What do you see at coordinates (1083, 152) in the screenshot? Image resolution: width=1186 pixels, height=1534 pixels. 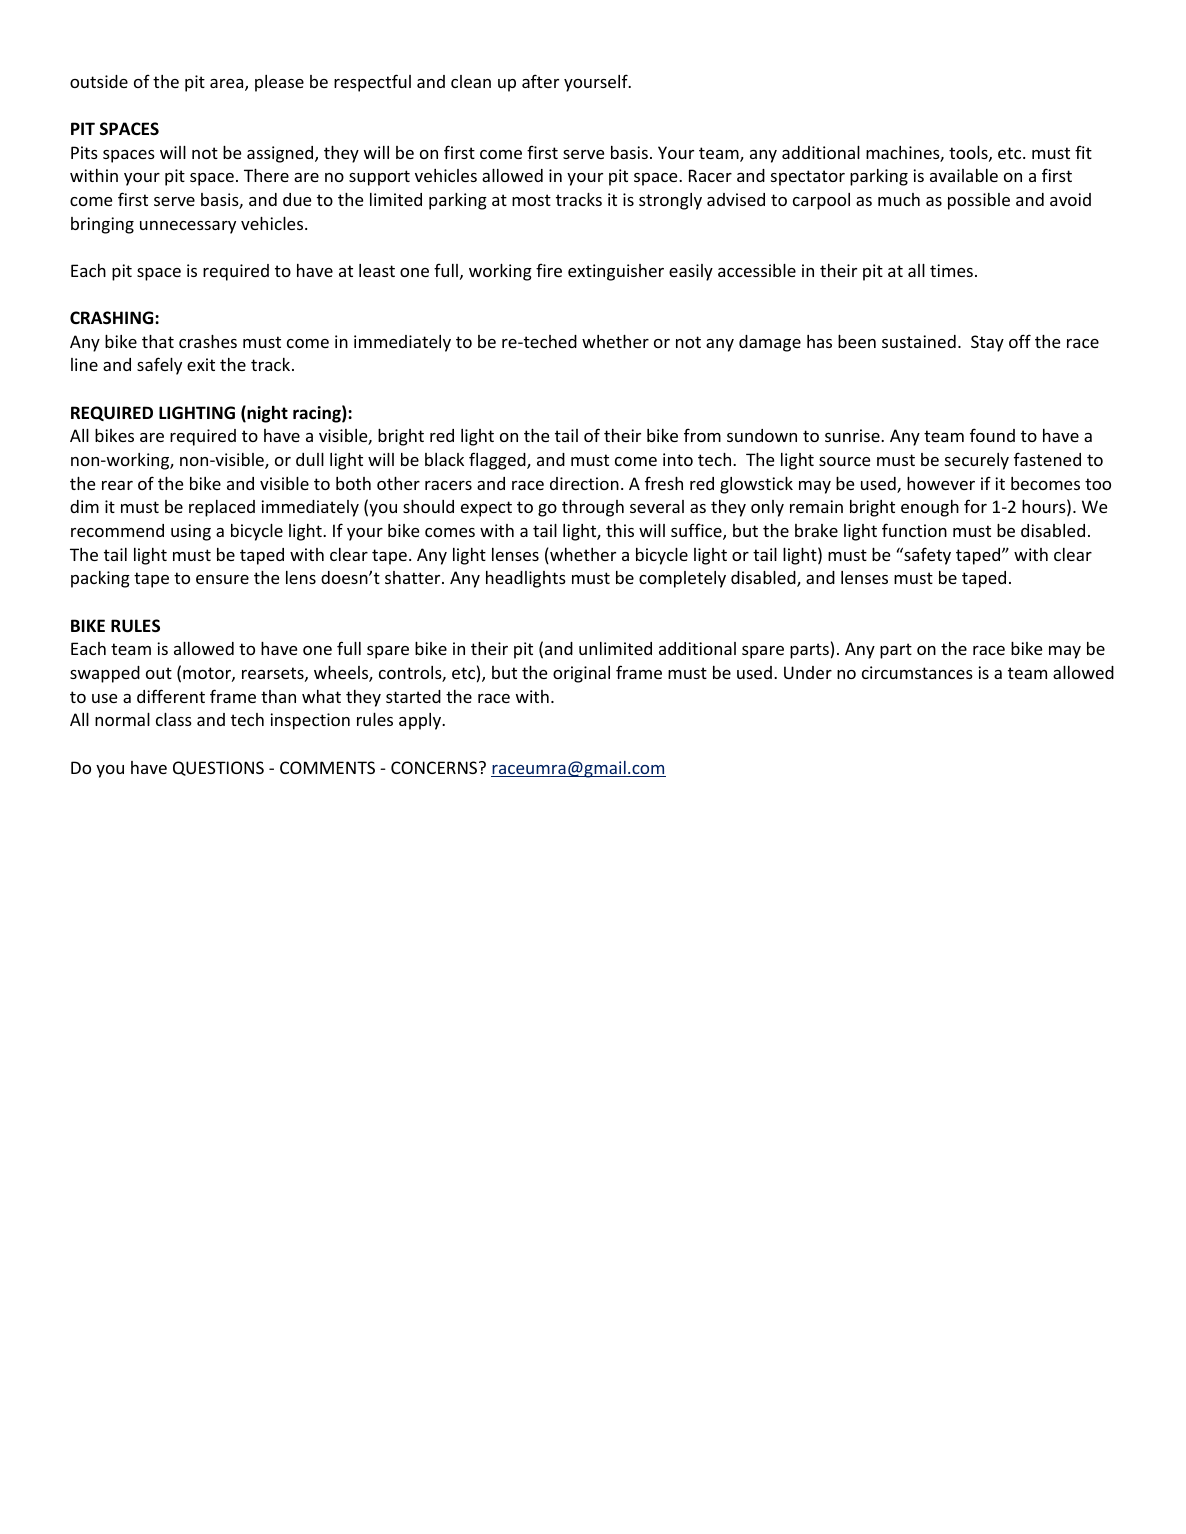 I see `fit` at bounding box center [1083, 152].
